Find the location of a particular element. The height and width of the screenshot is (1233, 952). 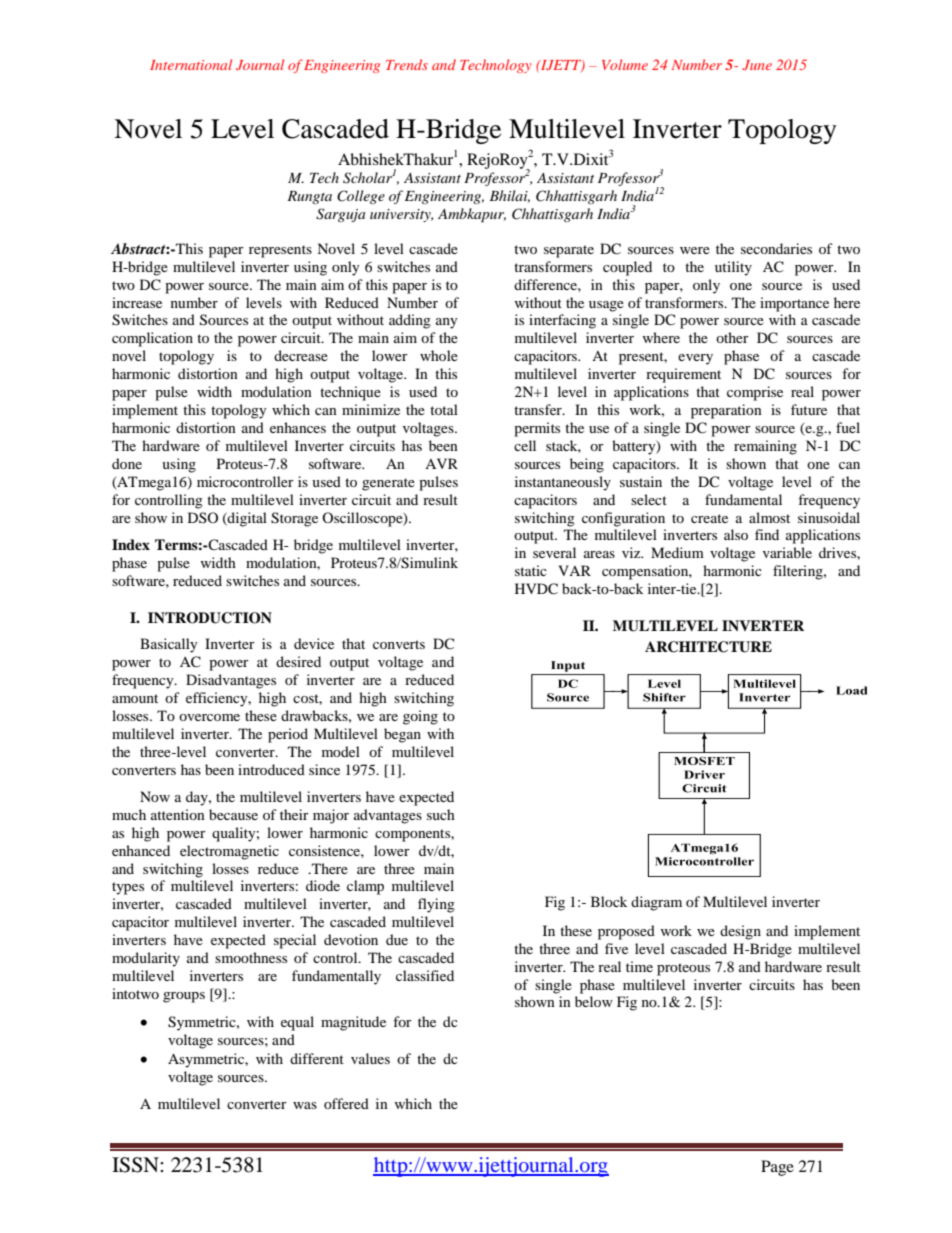

offered is located at coordinates (346, 1103).
